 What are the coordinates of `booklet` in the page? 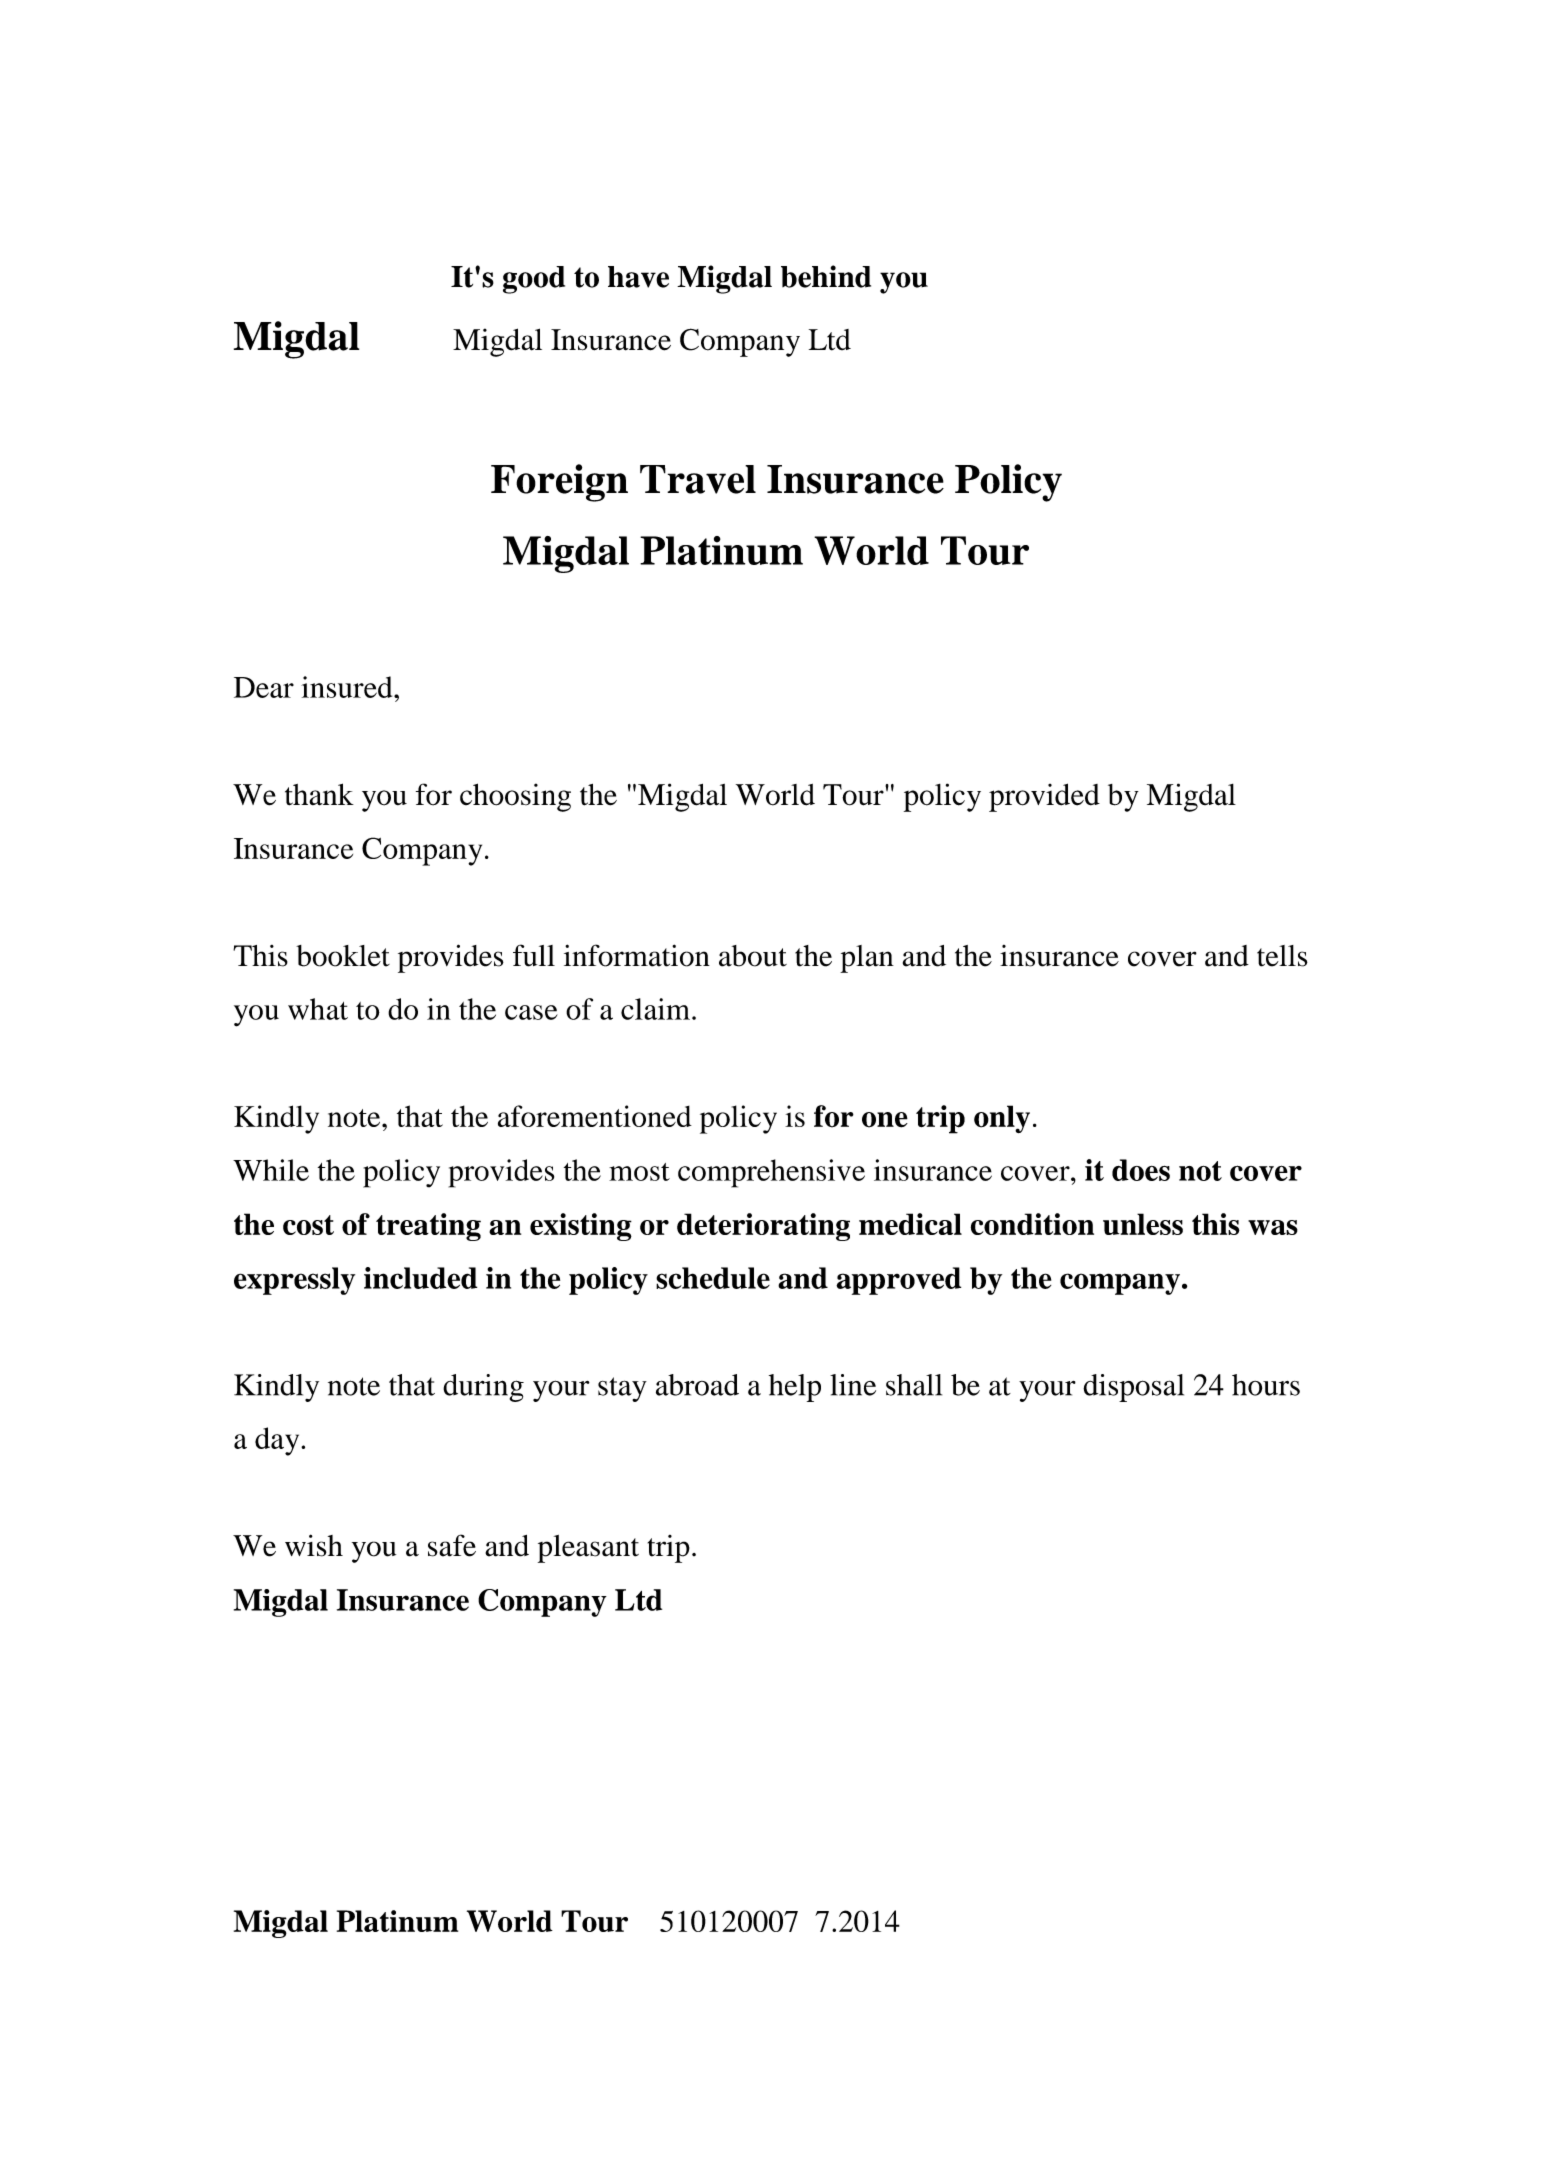 It's located at (343, 956).
